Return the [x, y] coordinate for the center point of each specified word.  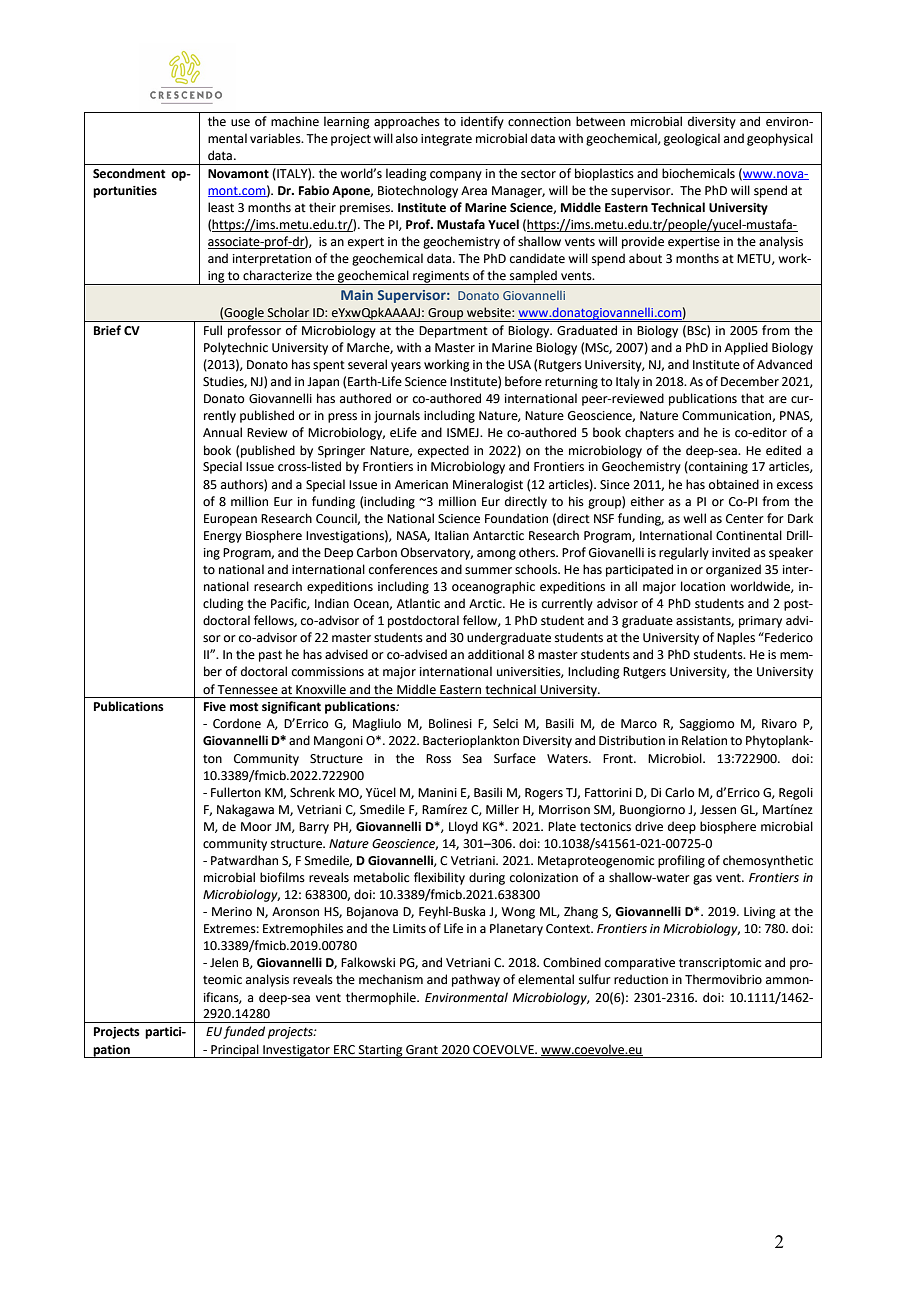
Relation [704, 740]
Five [215, 707]
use [240, 123]
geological [692, 139]
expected [443, 451]
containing [717, 467]
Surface [515, 758]
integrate [446, 140]
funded [244, 1032]
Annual [222, 432]
